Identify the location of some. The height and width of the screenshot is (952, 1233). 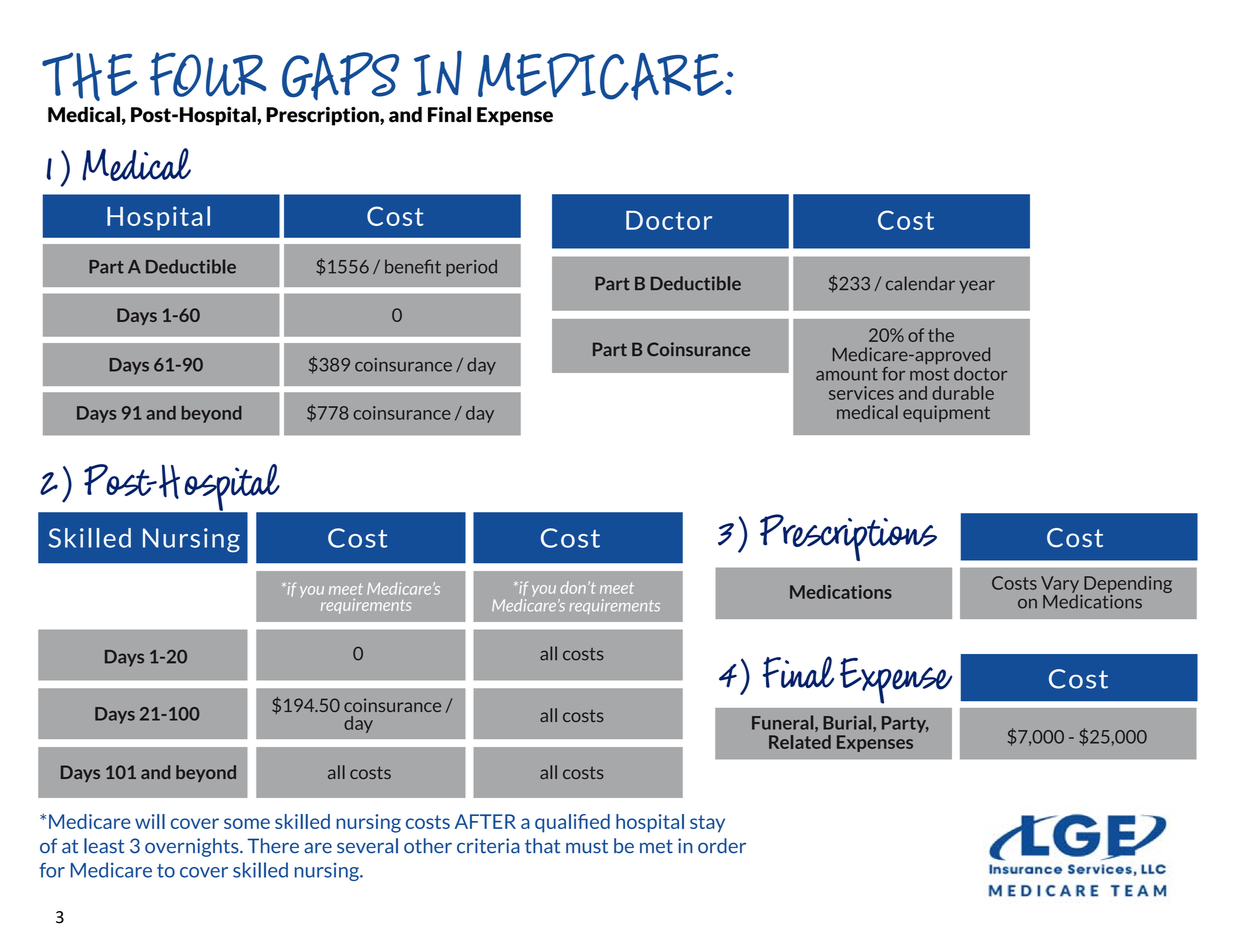
(247, 823).
